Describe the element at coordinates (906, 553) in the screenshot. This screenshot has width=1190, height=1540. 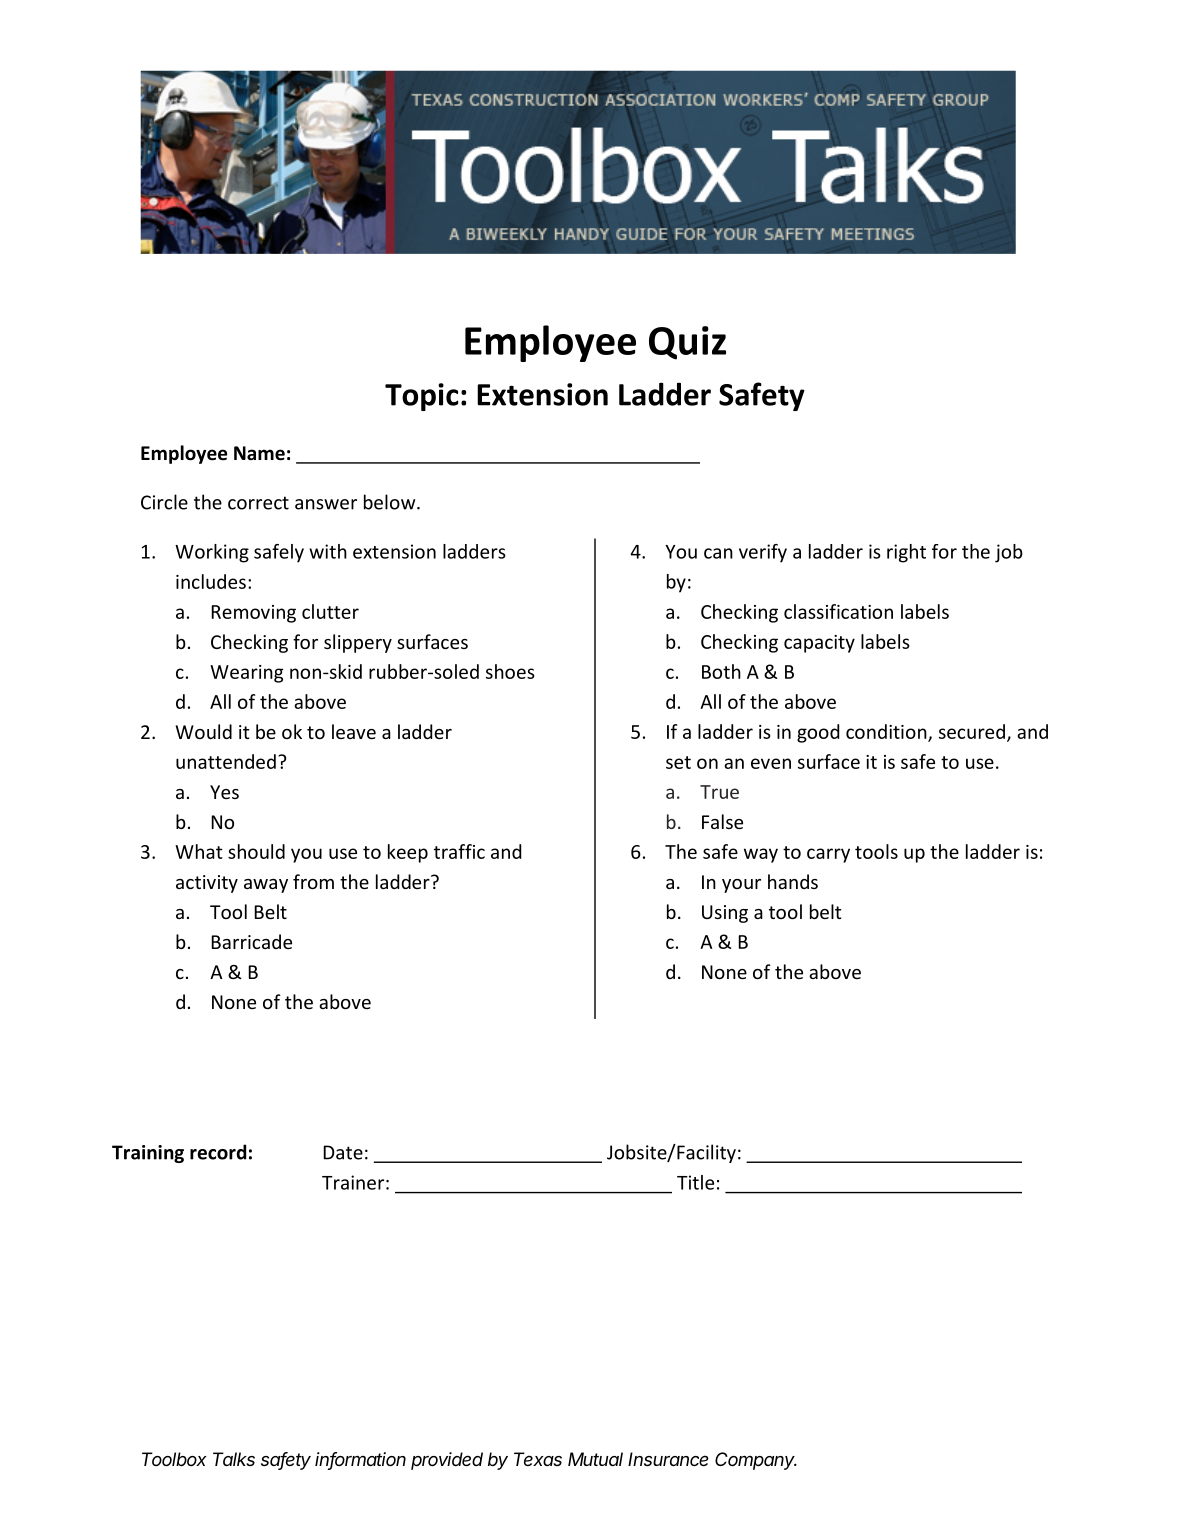
I see `right` at that location.
